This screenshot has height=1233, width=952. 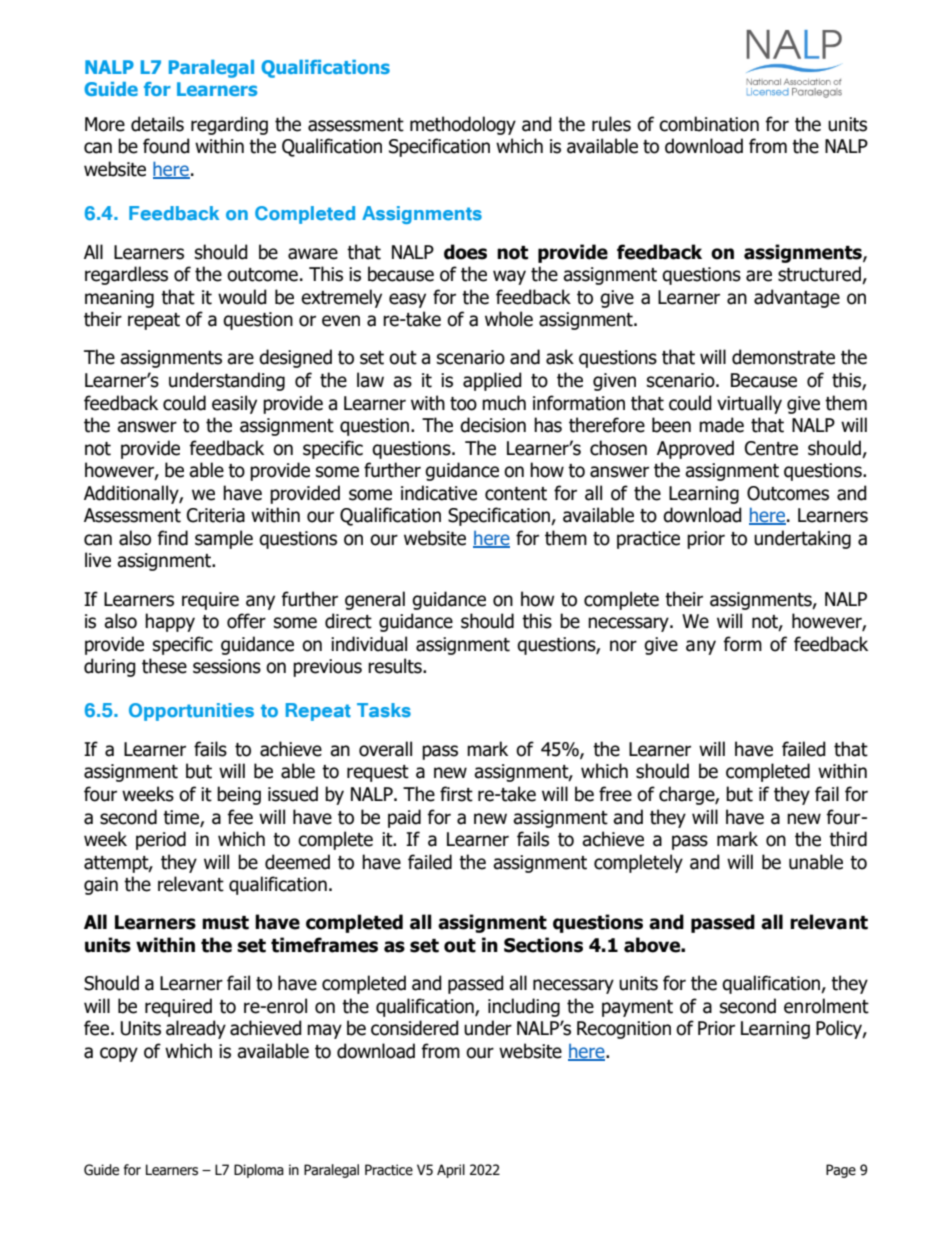 I want to click on too, so click(x=463, y=404).
